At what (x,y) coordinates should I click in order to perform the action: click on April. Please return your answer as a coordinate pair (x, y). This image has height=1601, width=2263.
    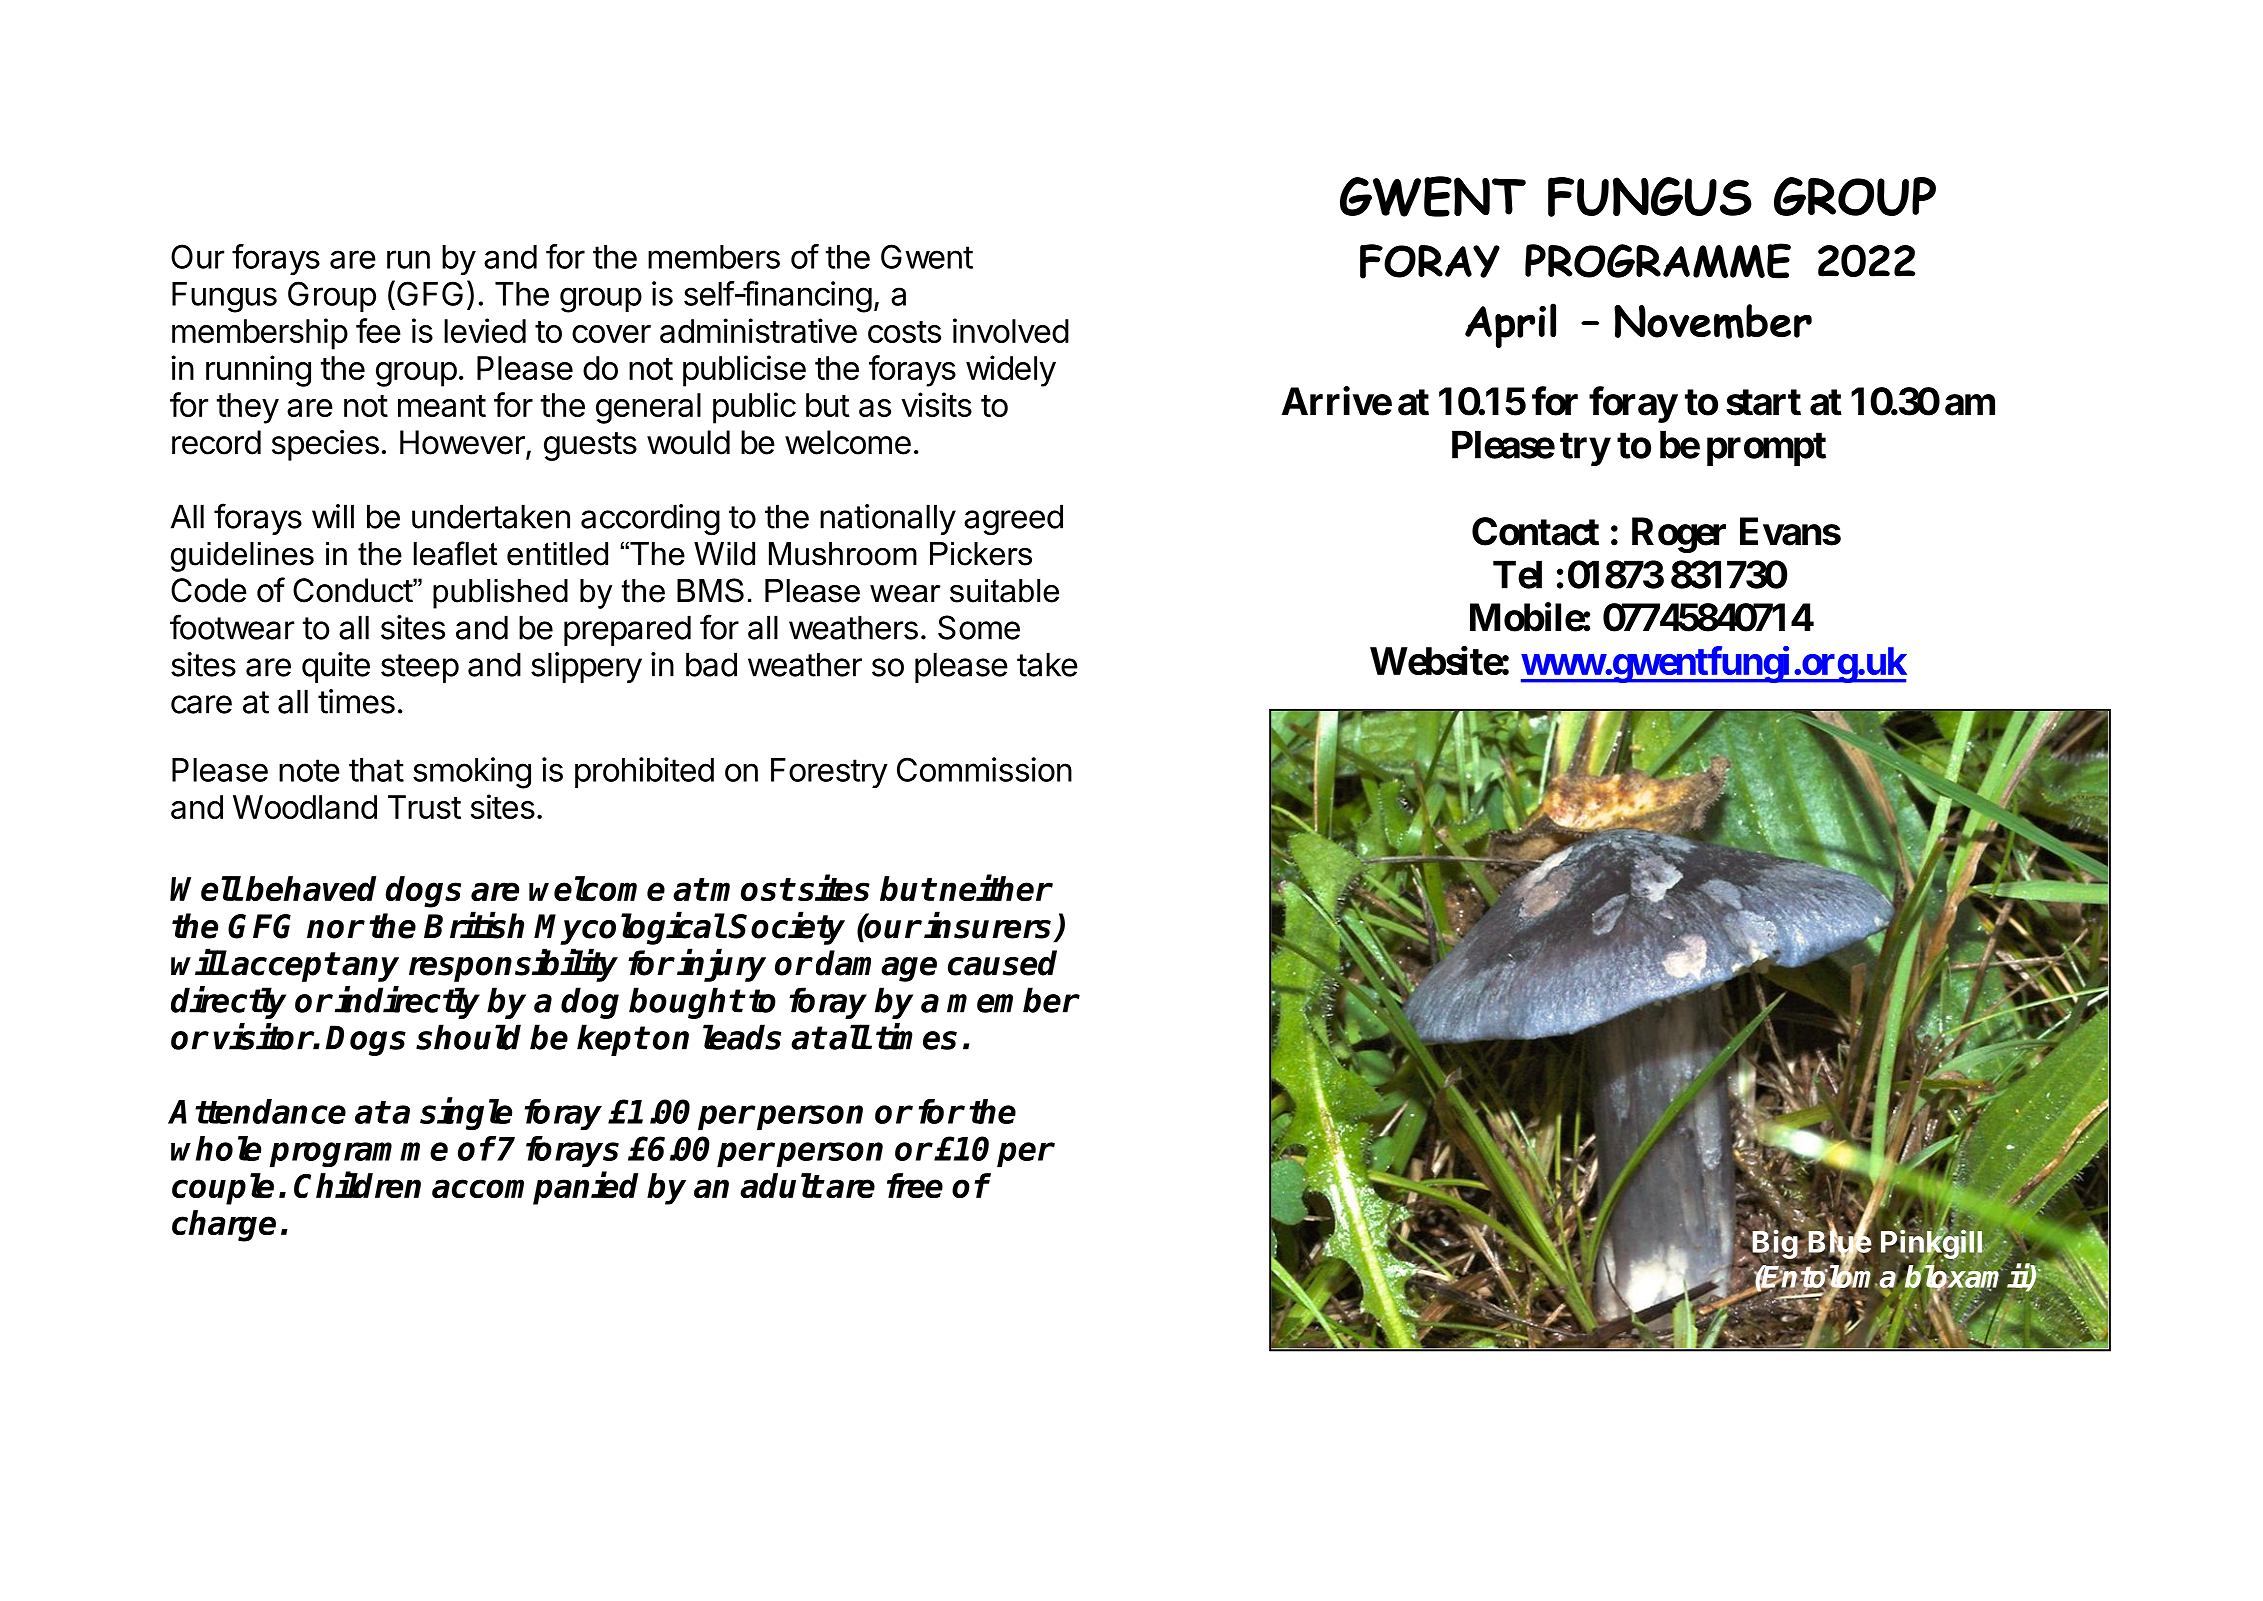
    Looking at the image, I should click on (1510, 325).
